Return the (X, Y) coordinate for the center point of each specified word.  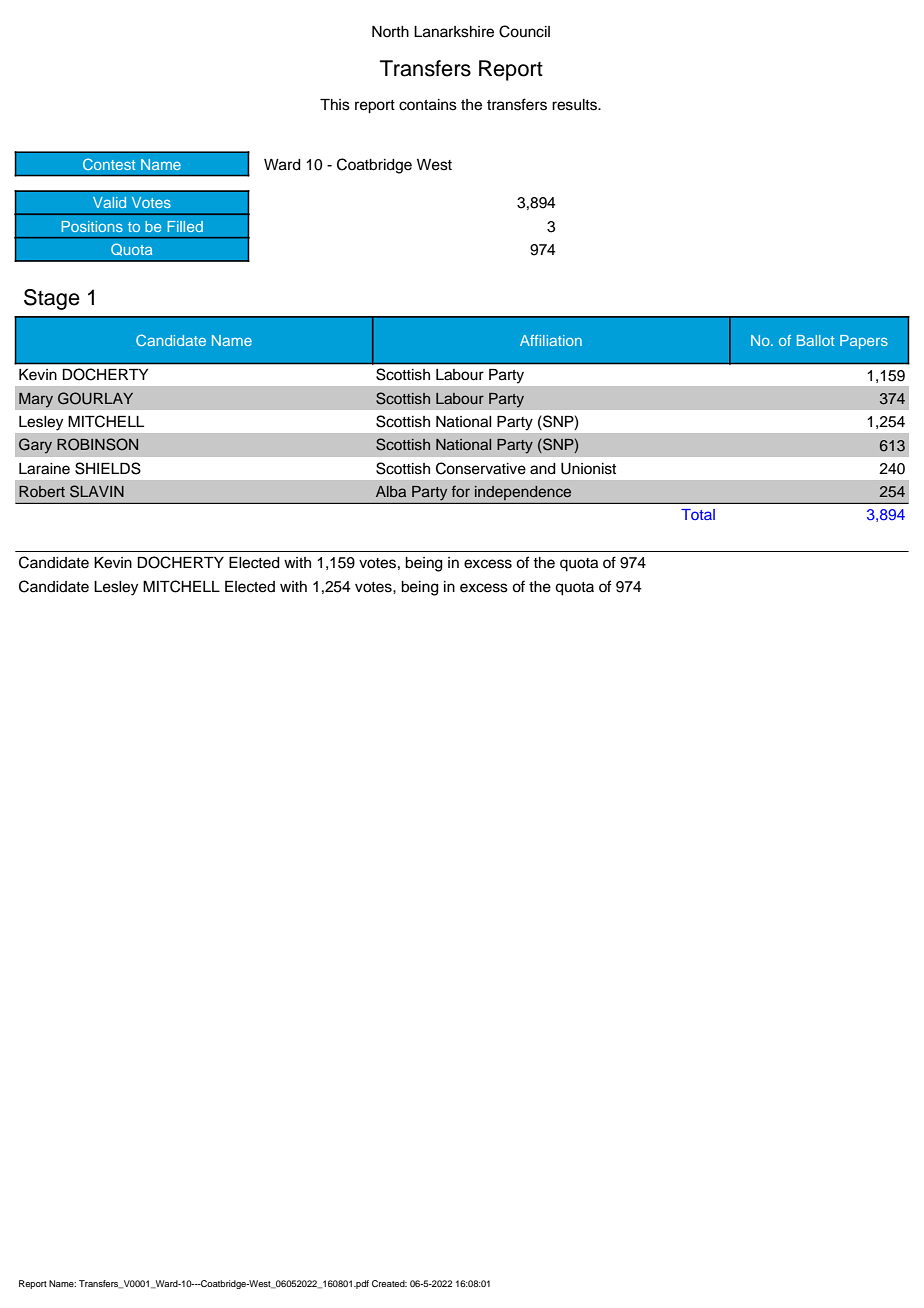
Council (524, 31)
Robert (42, 491)
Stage (52, 299)
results (575, 105)
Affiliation (551, 340)
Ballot (815, 340)
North (390, 31)
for (461, 491)
